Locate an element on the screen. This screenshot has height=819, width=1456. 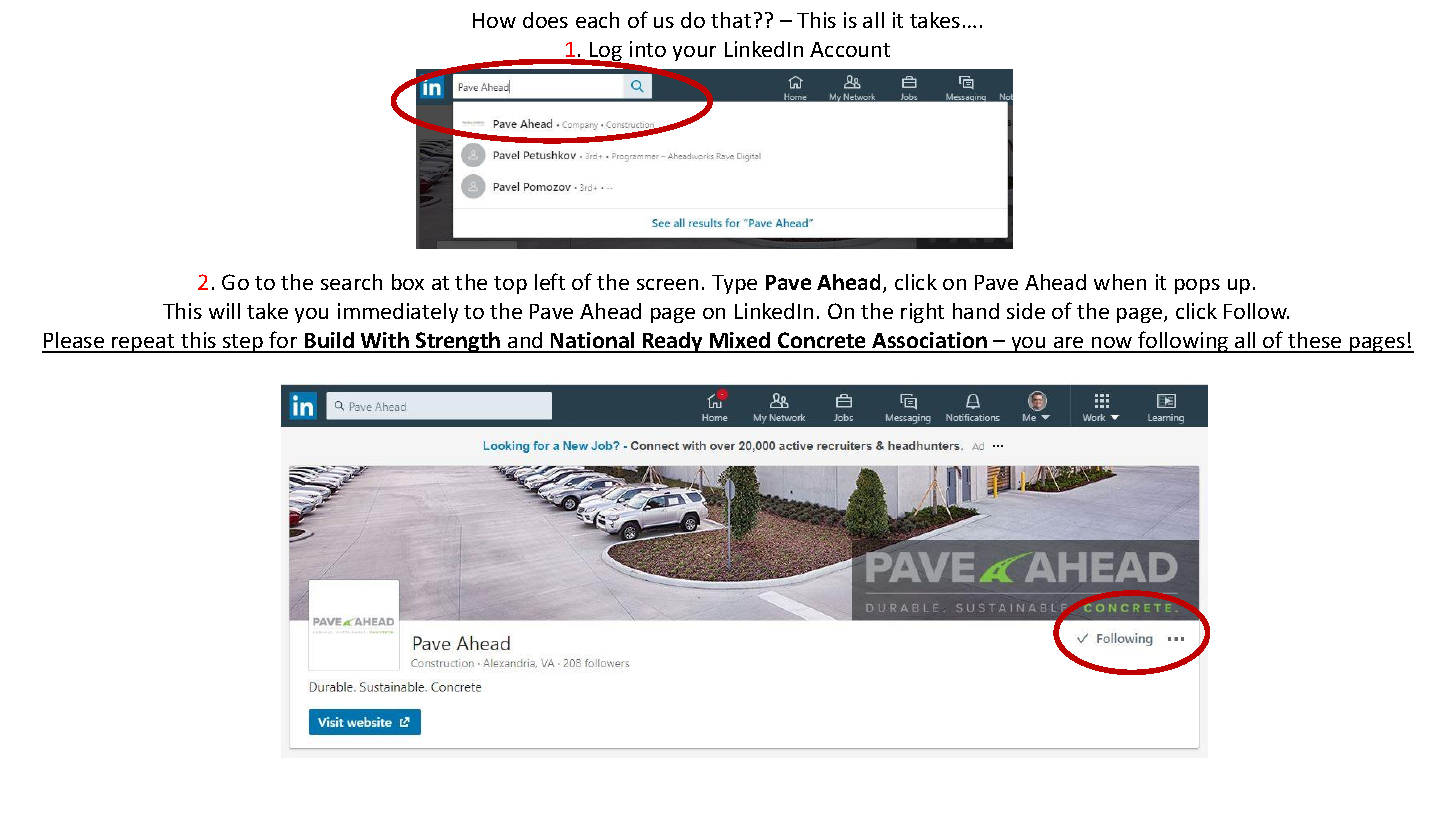
box is located at coordinates (408, 282).
